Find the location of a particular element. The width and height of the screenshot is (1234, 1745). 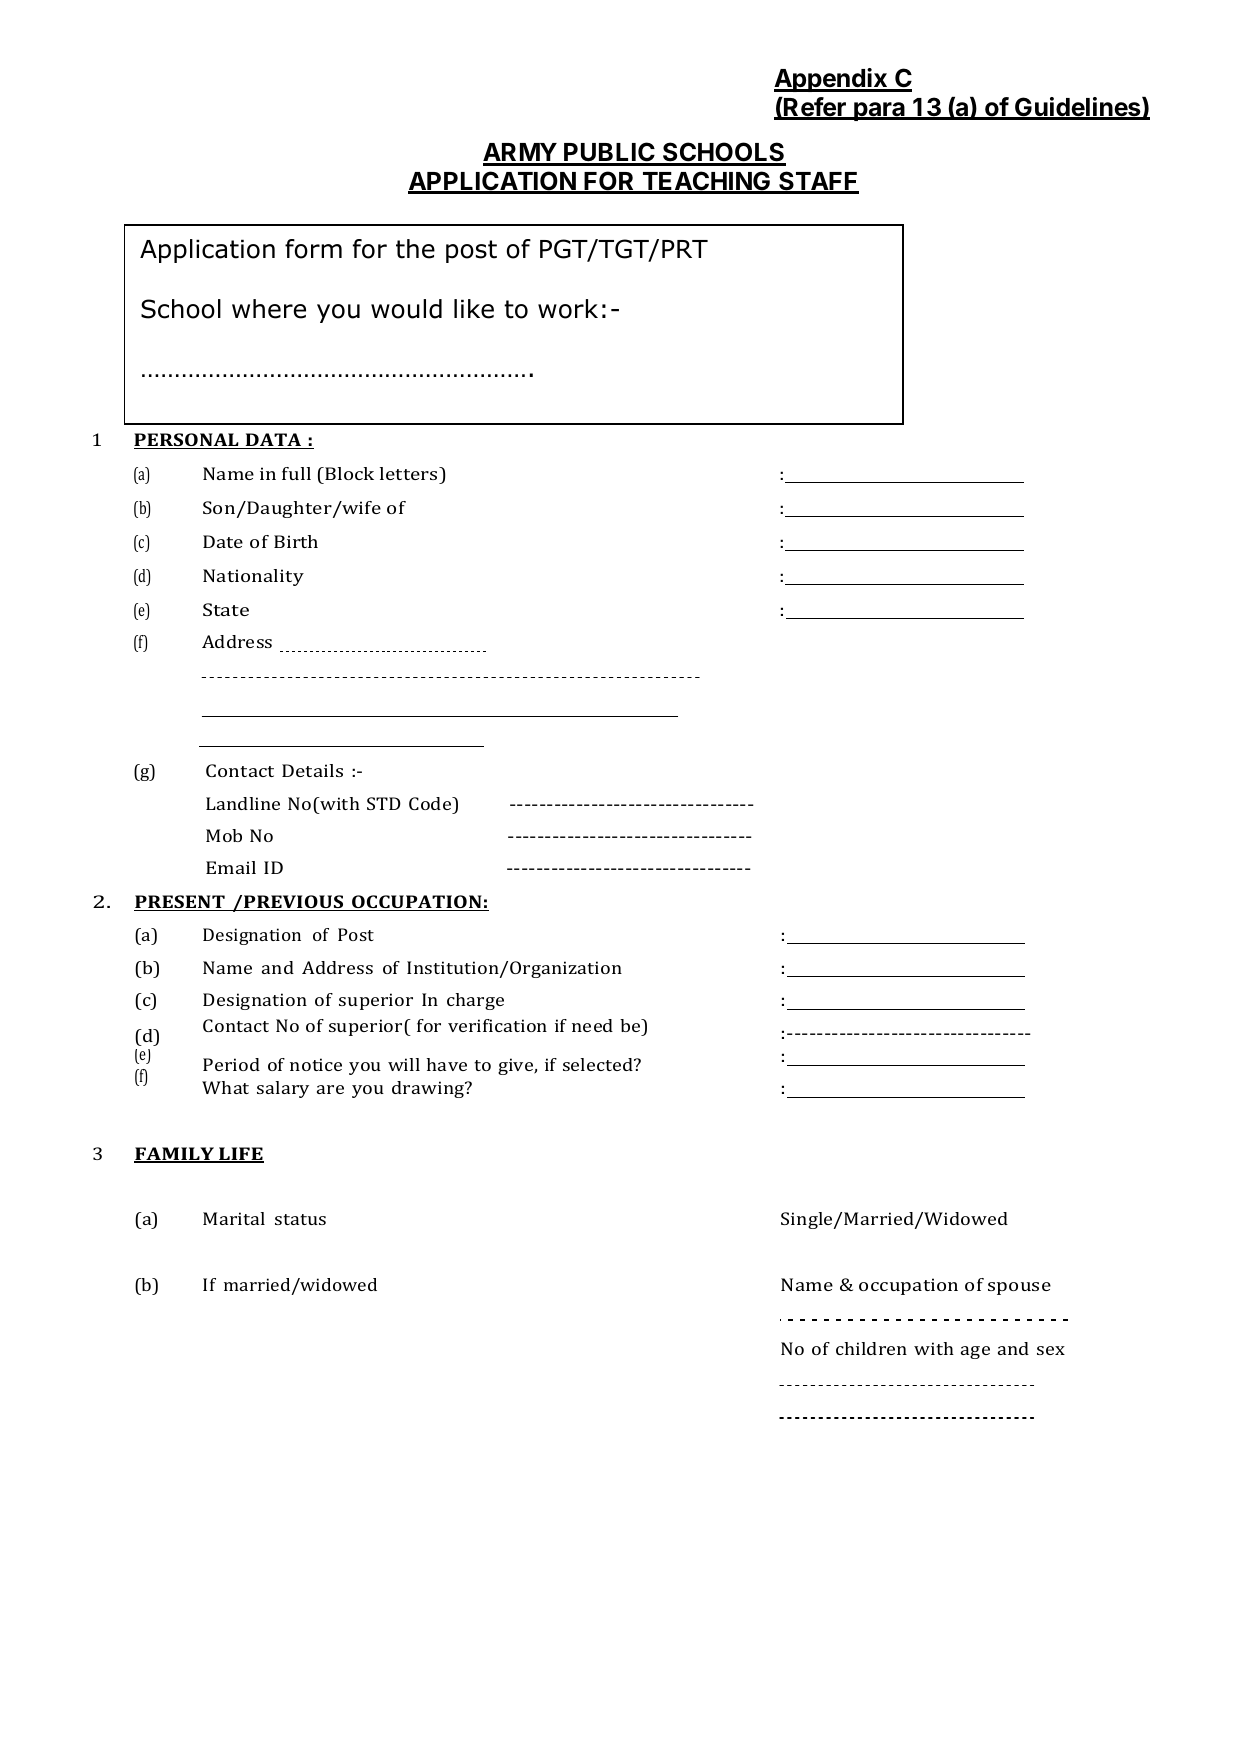

Details is located at coordinates (312, 770).
